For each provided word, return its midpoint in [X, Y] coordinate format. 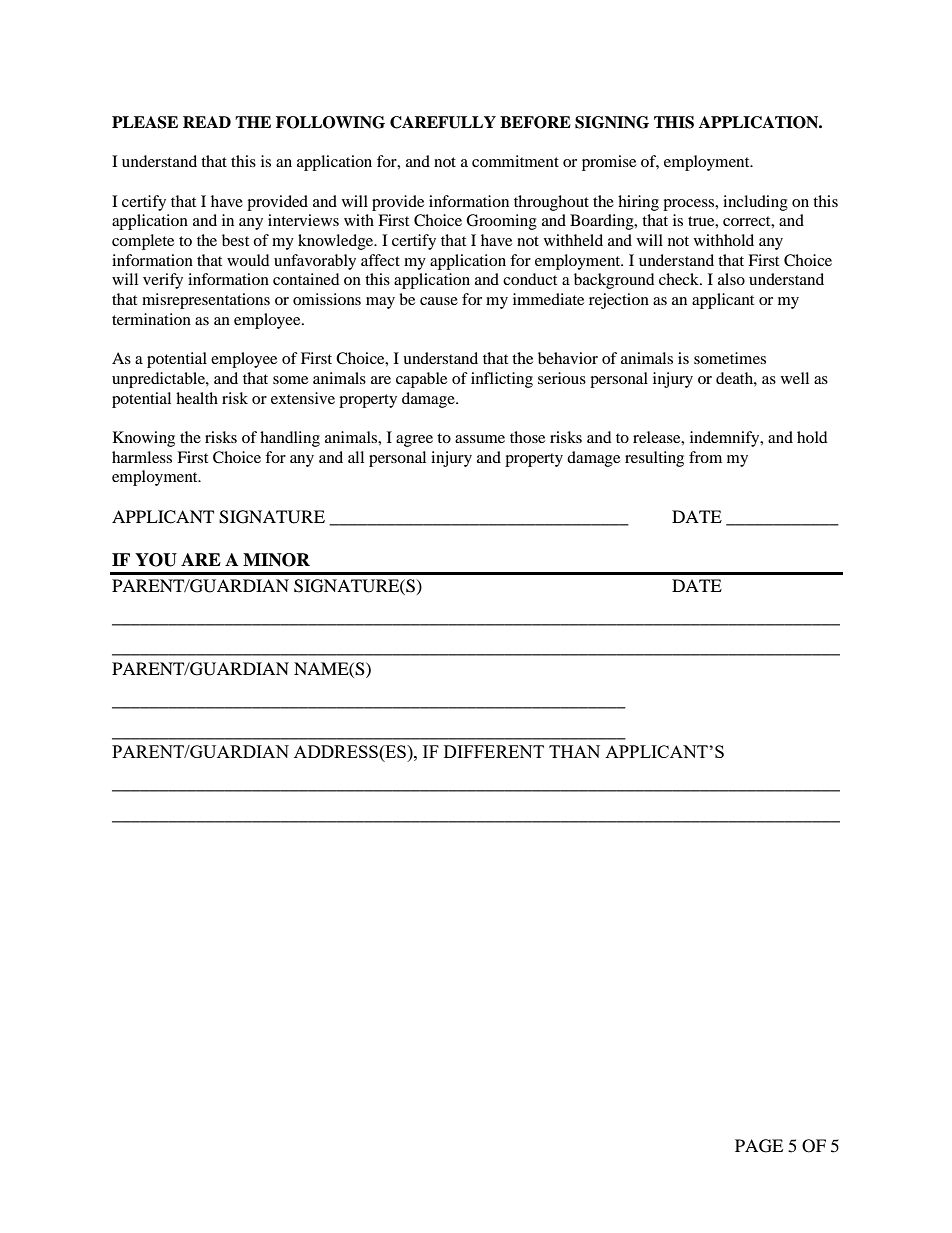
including [755, 203]
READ [207, 122]
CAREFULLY [443, 122]
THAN [574, 751]
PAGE [759, 1146]
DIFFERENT [494, 751]
